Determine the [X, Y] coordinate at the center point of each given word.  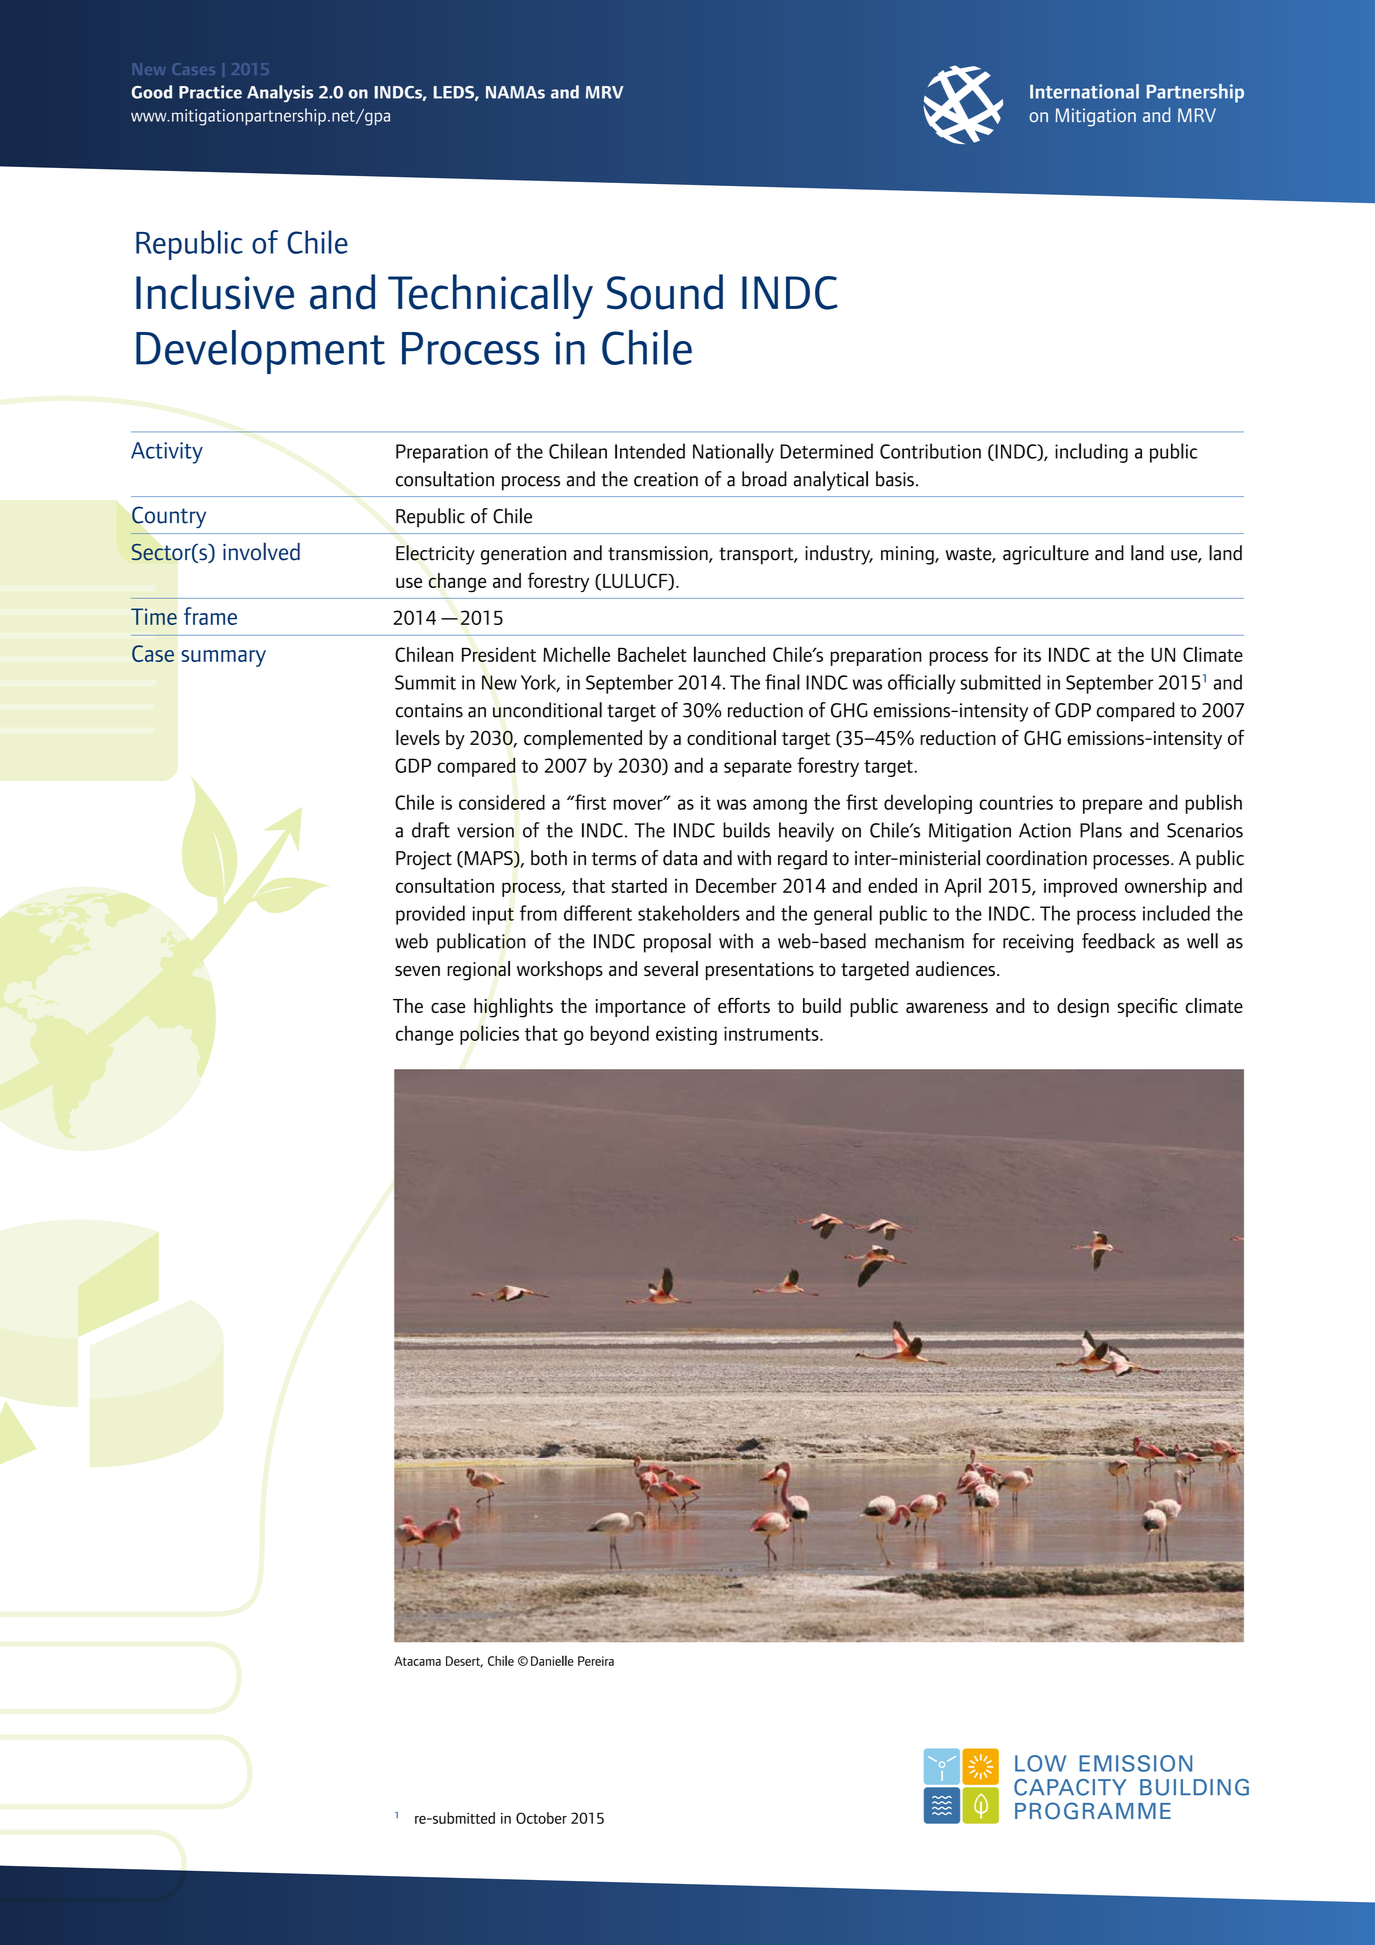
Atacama [417, 1661]
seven [417, 971]
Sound [665, 292]
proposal [677, 943]
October [541, 1818]
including [1091, 453]
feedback [1118, 941]
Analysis [280, 93]
